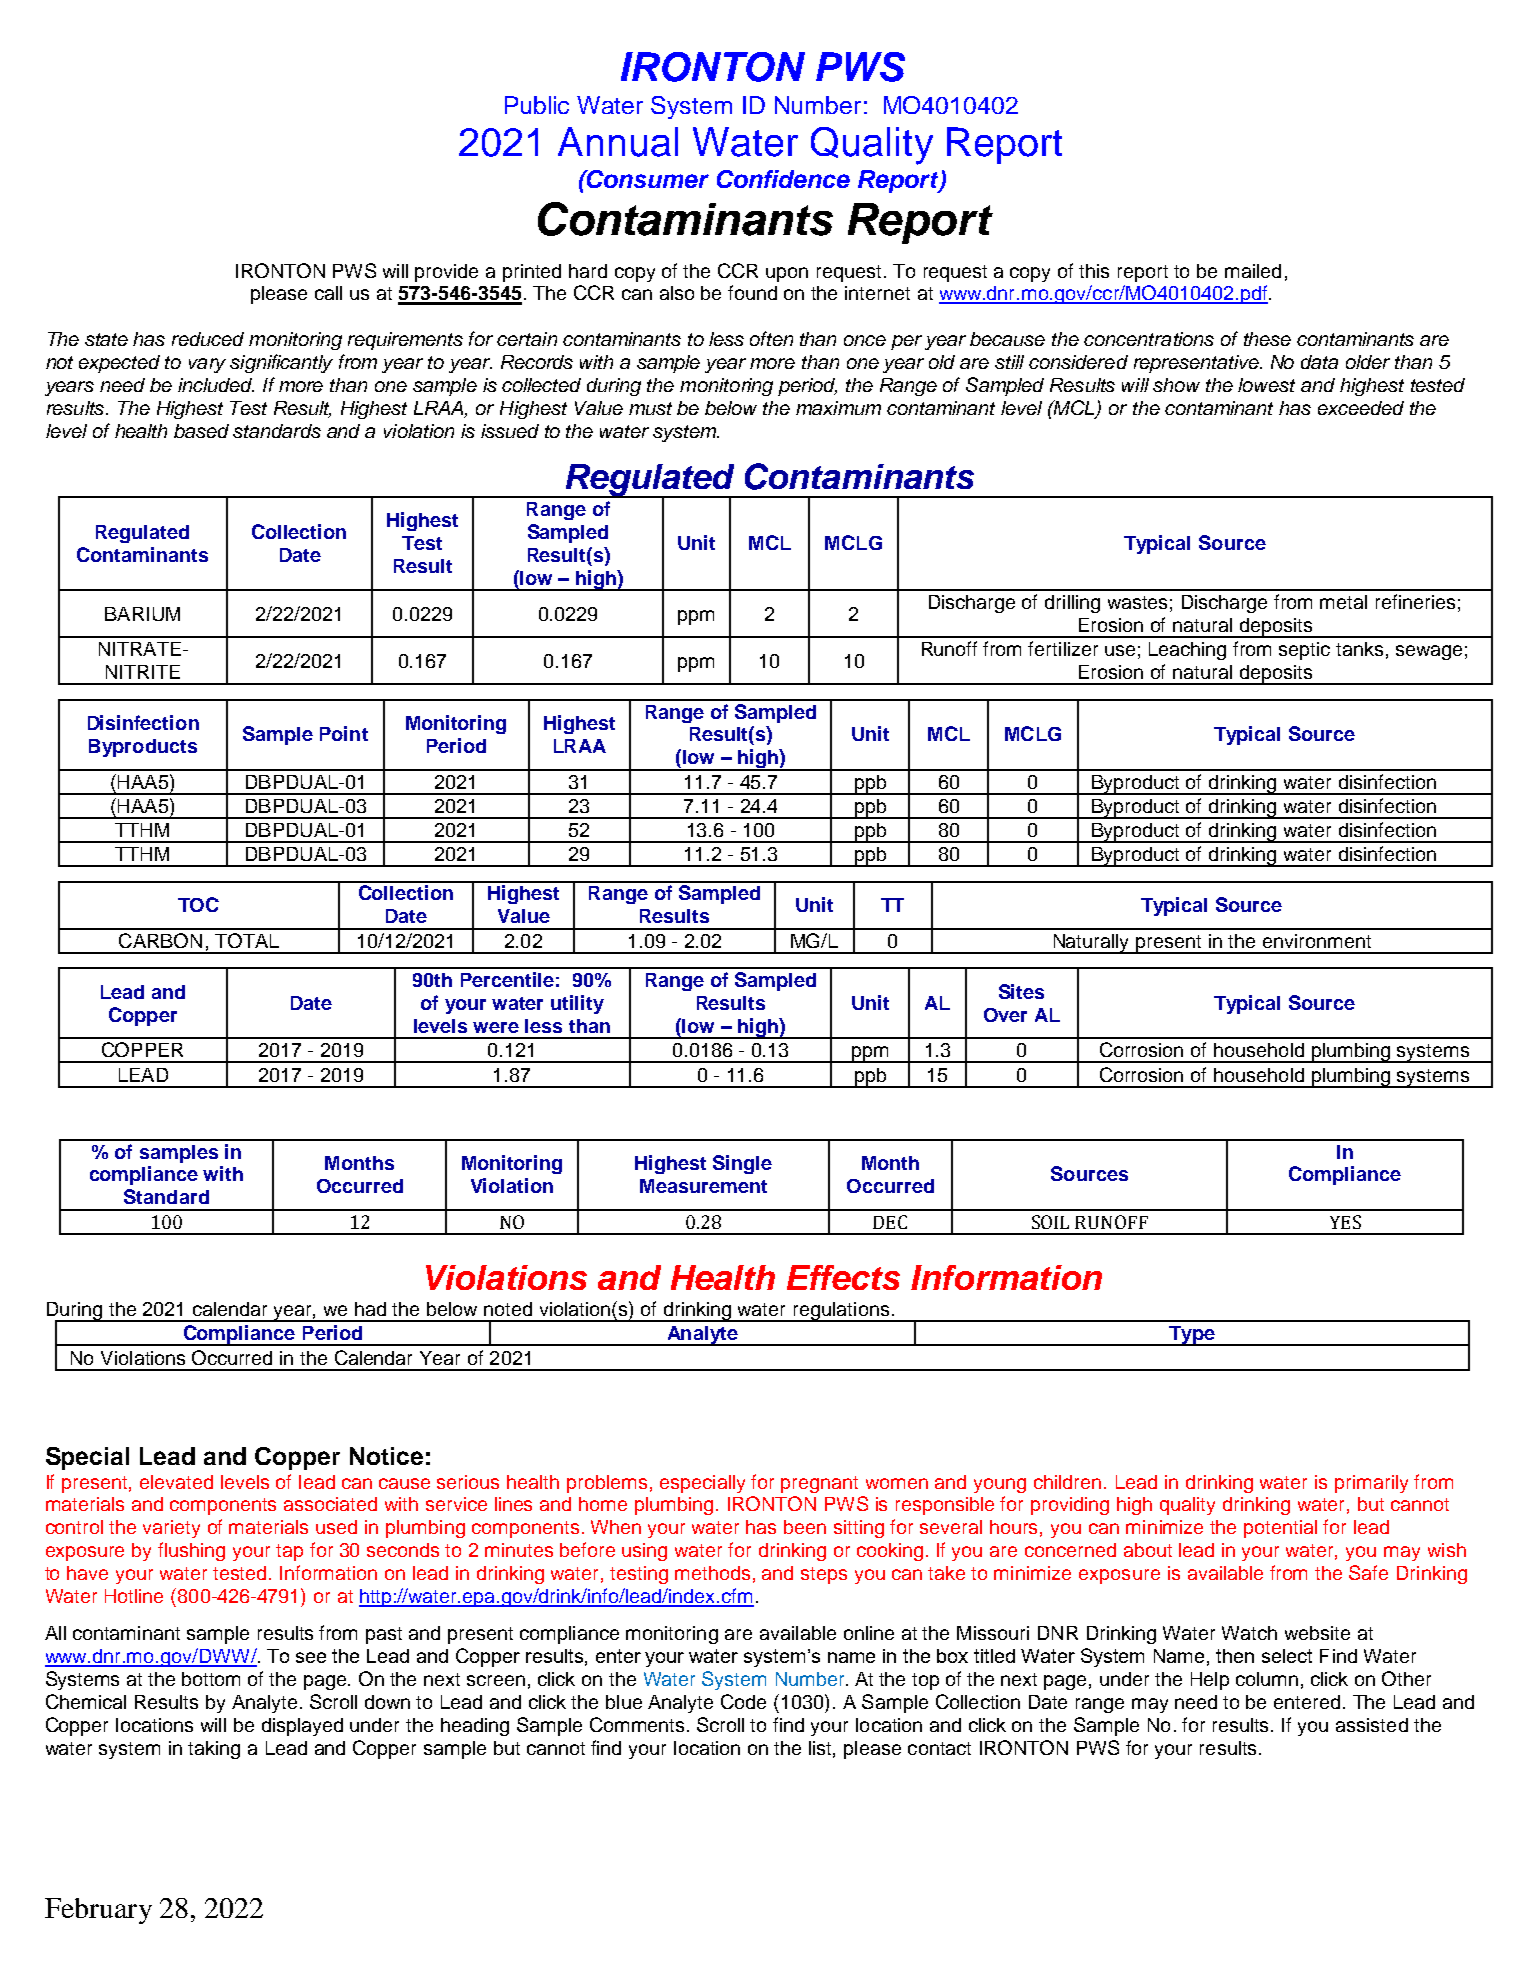  Describe the element at coordinates (1253, 271) in the image. I see `mailed` at that location.
